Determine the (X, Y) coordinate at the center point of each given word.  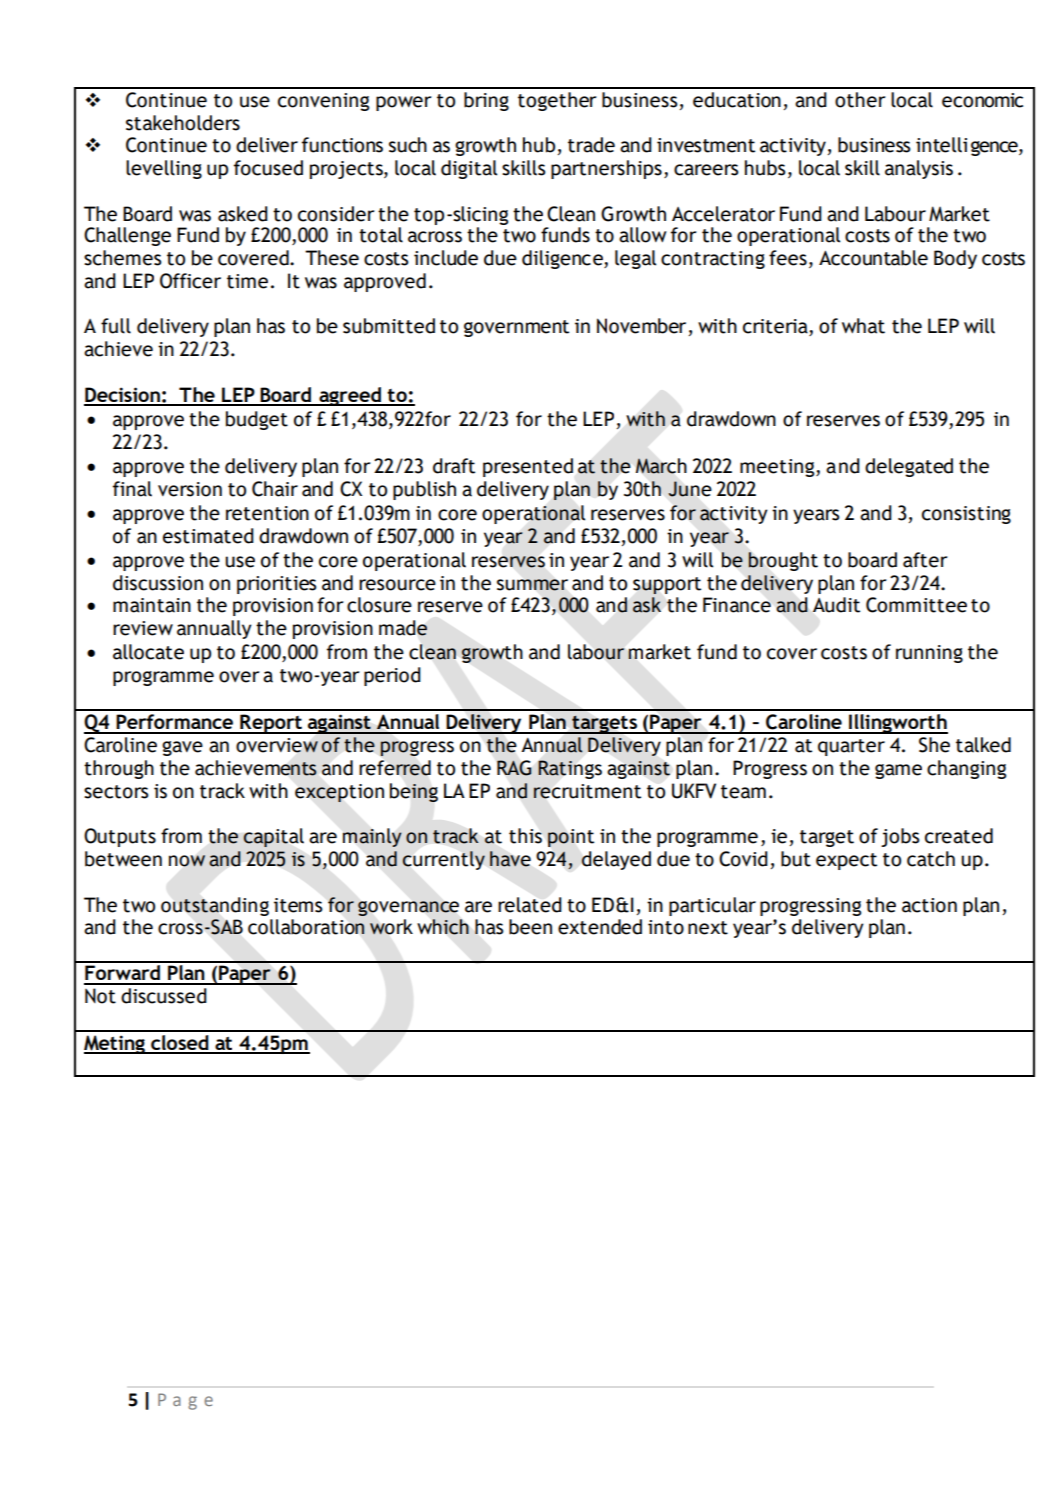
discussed (164, 996)
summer (532, 585)
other (860, 100)
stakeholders (183, 123)
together (557, 101)
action (929, 905)
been (530, 927)
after (925, 560)
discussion (158, 583)
